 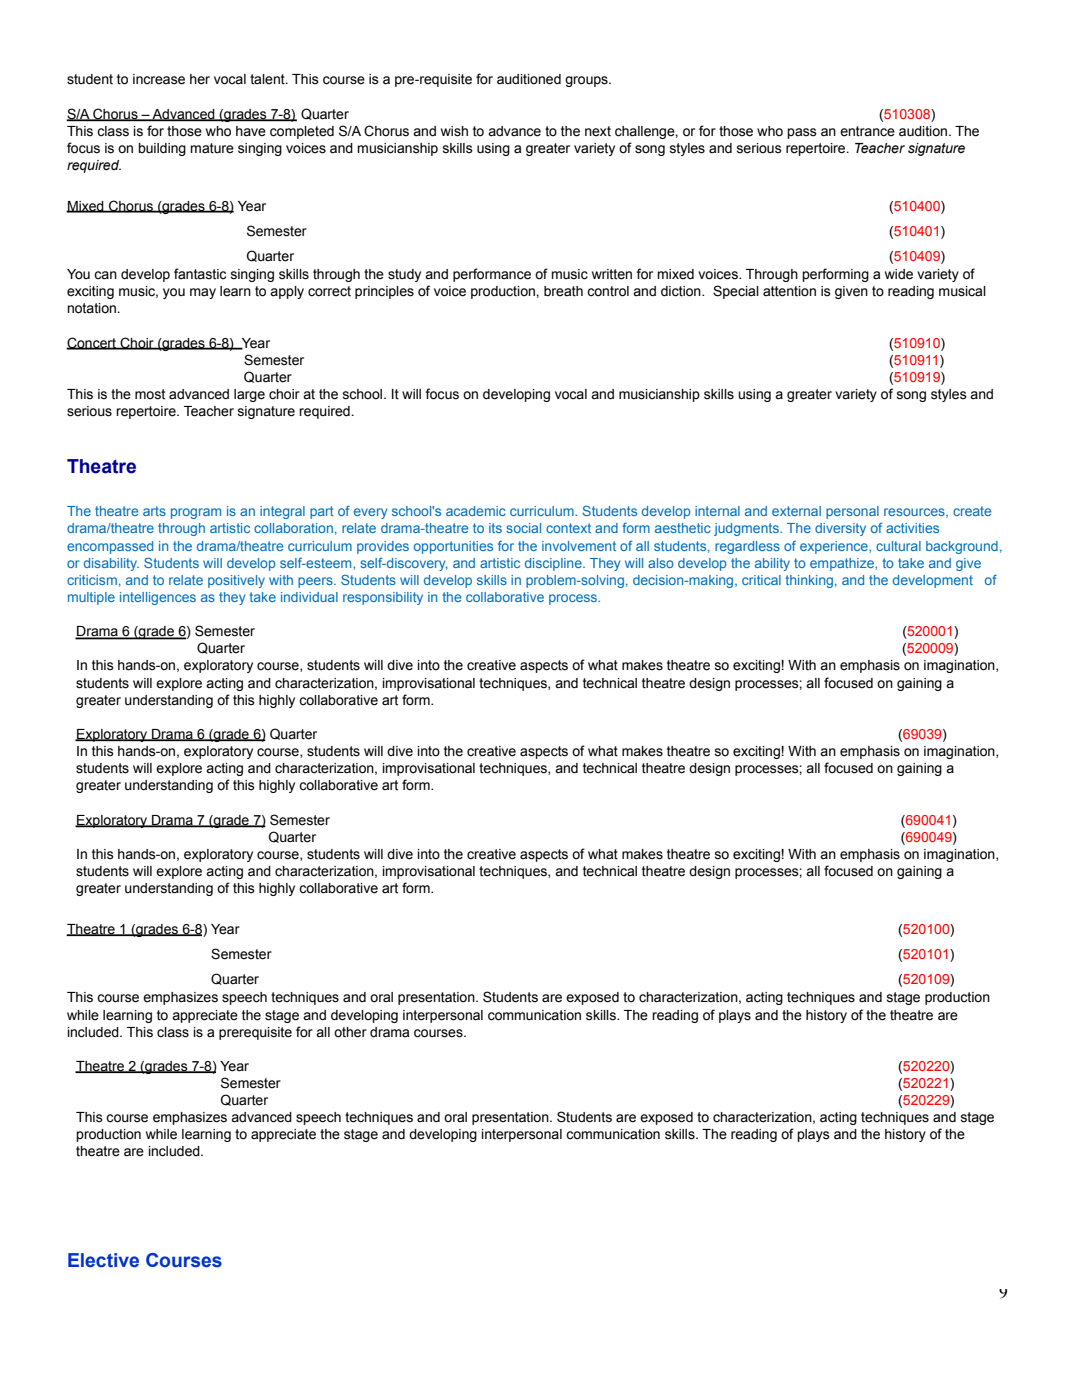 What do you see at coordinates (103, 1260) in the screenshot?
I see `Elective` at bounding box center [103, 1260].
